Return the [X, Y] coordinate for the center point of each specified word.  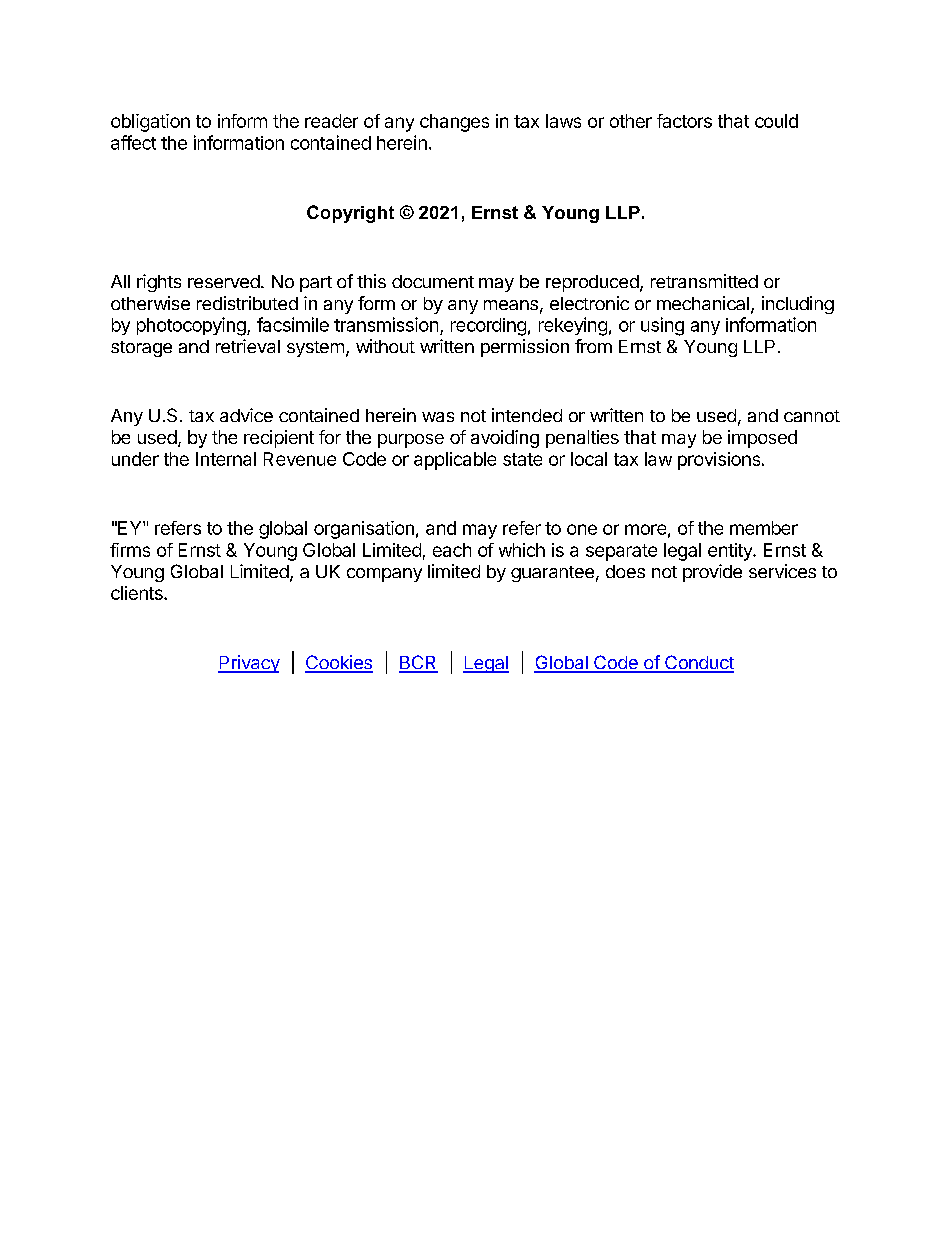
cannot [812, 416]
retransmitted [704, 281]
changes [454, 123]
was [438, 417]
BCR [418, 663]
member [764, 528]
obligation [150, 123]
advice [246, 415]
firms [130, 550]
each [452, 550]
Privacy [249, 664]
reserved [224, 281]
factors [684, 121]
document [433, 281]
